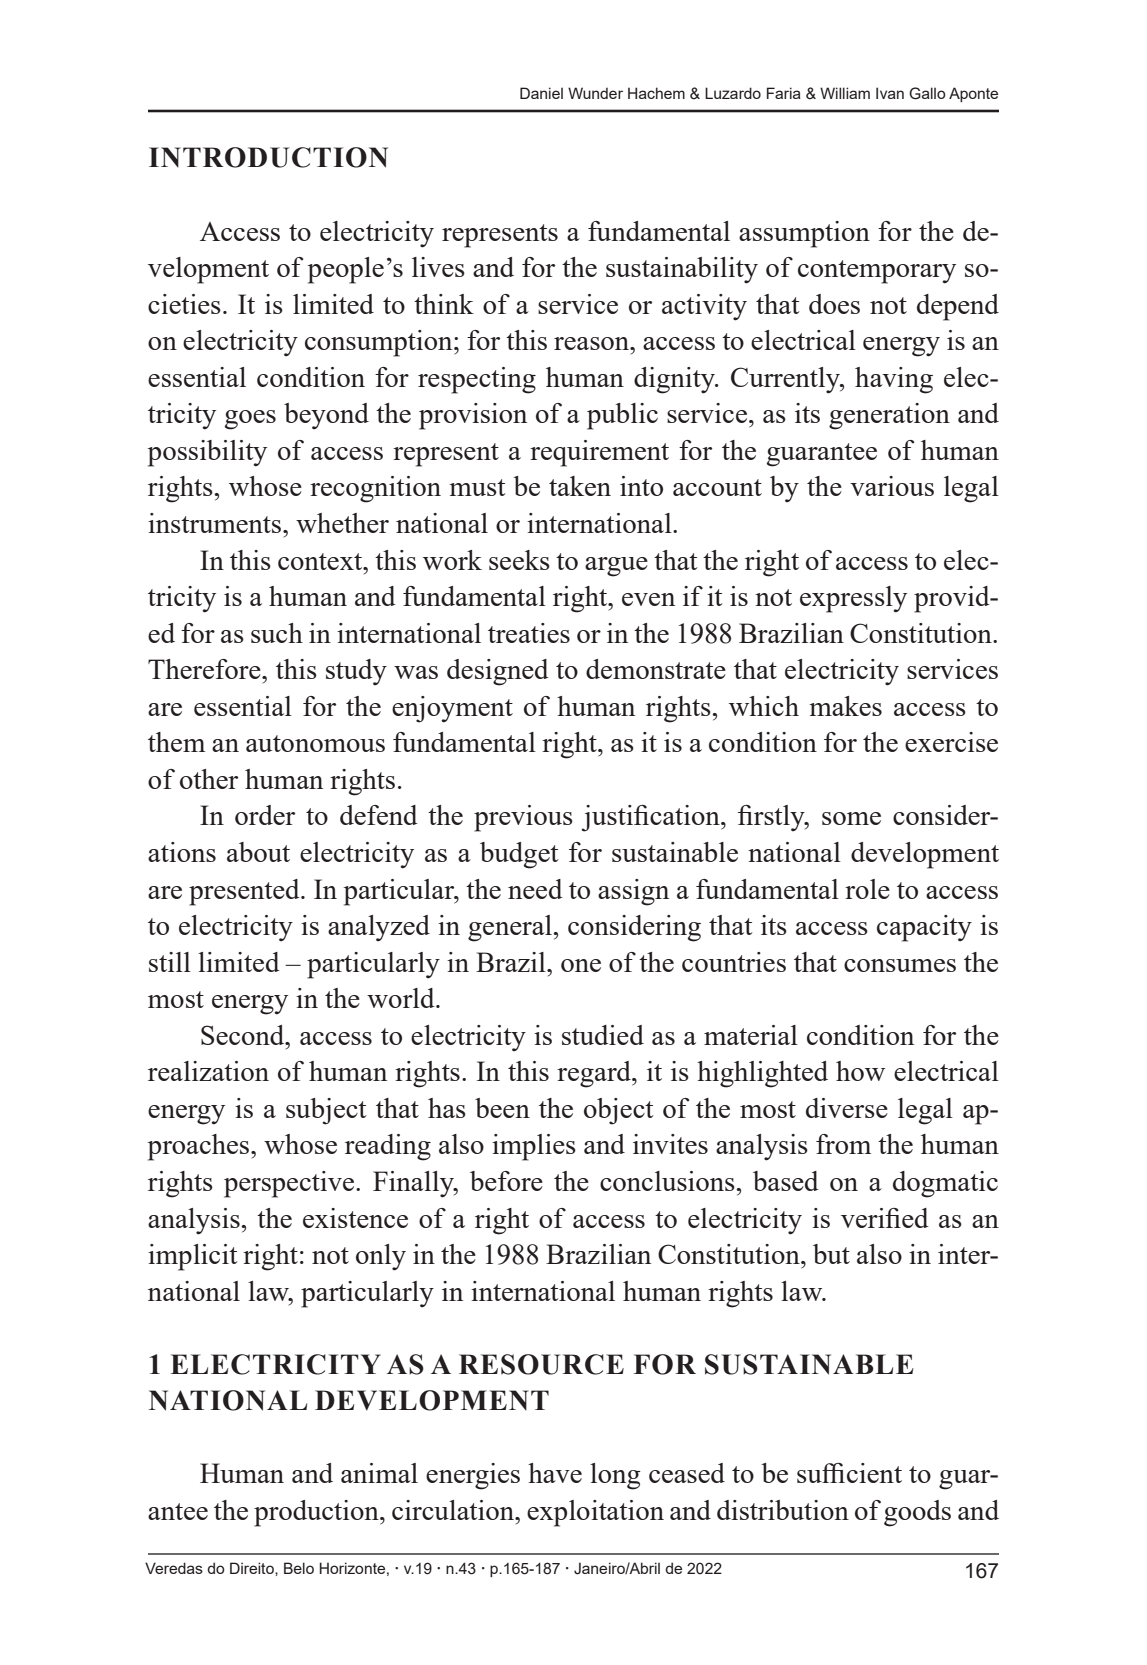  What do you see at coordinates (541, 93) in the document?
I see `Daniel` at bounding box center [541, 93].
